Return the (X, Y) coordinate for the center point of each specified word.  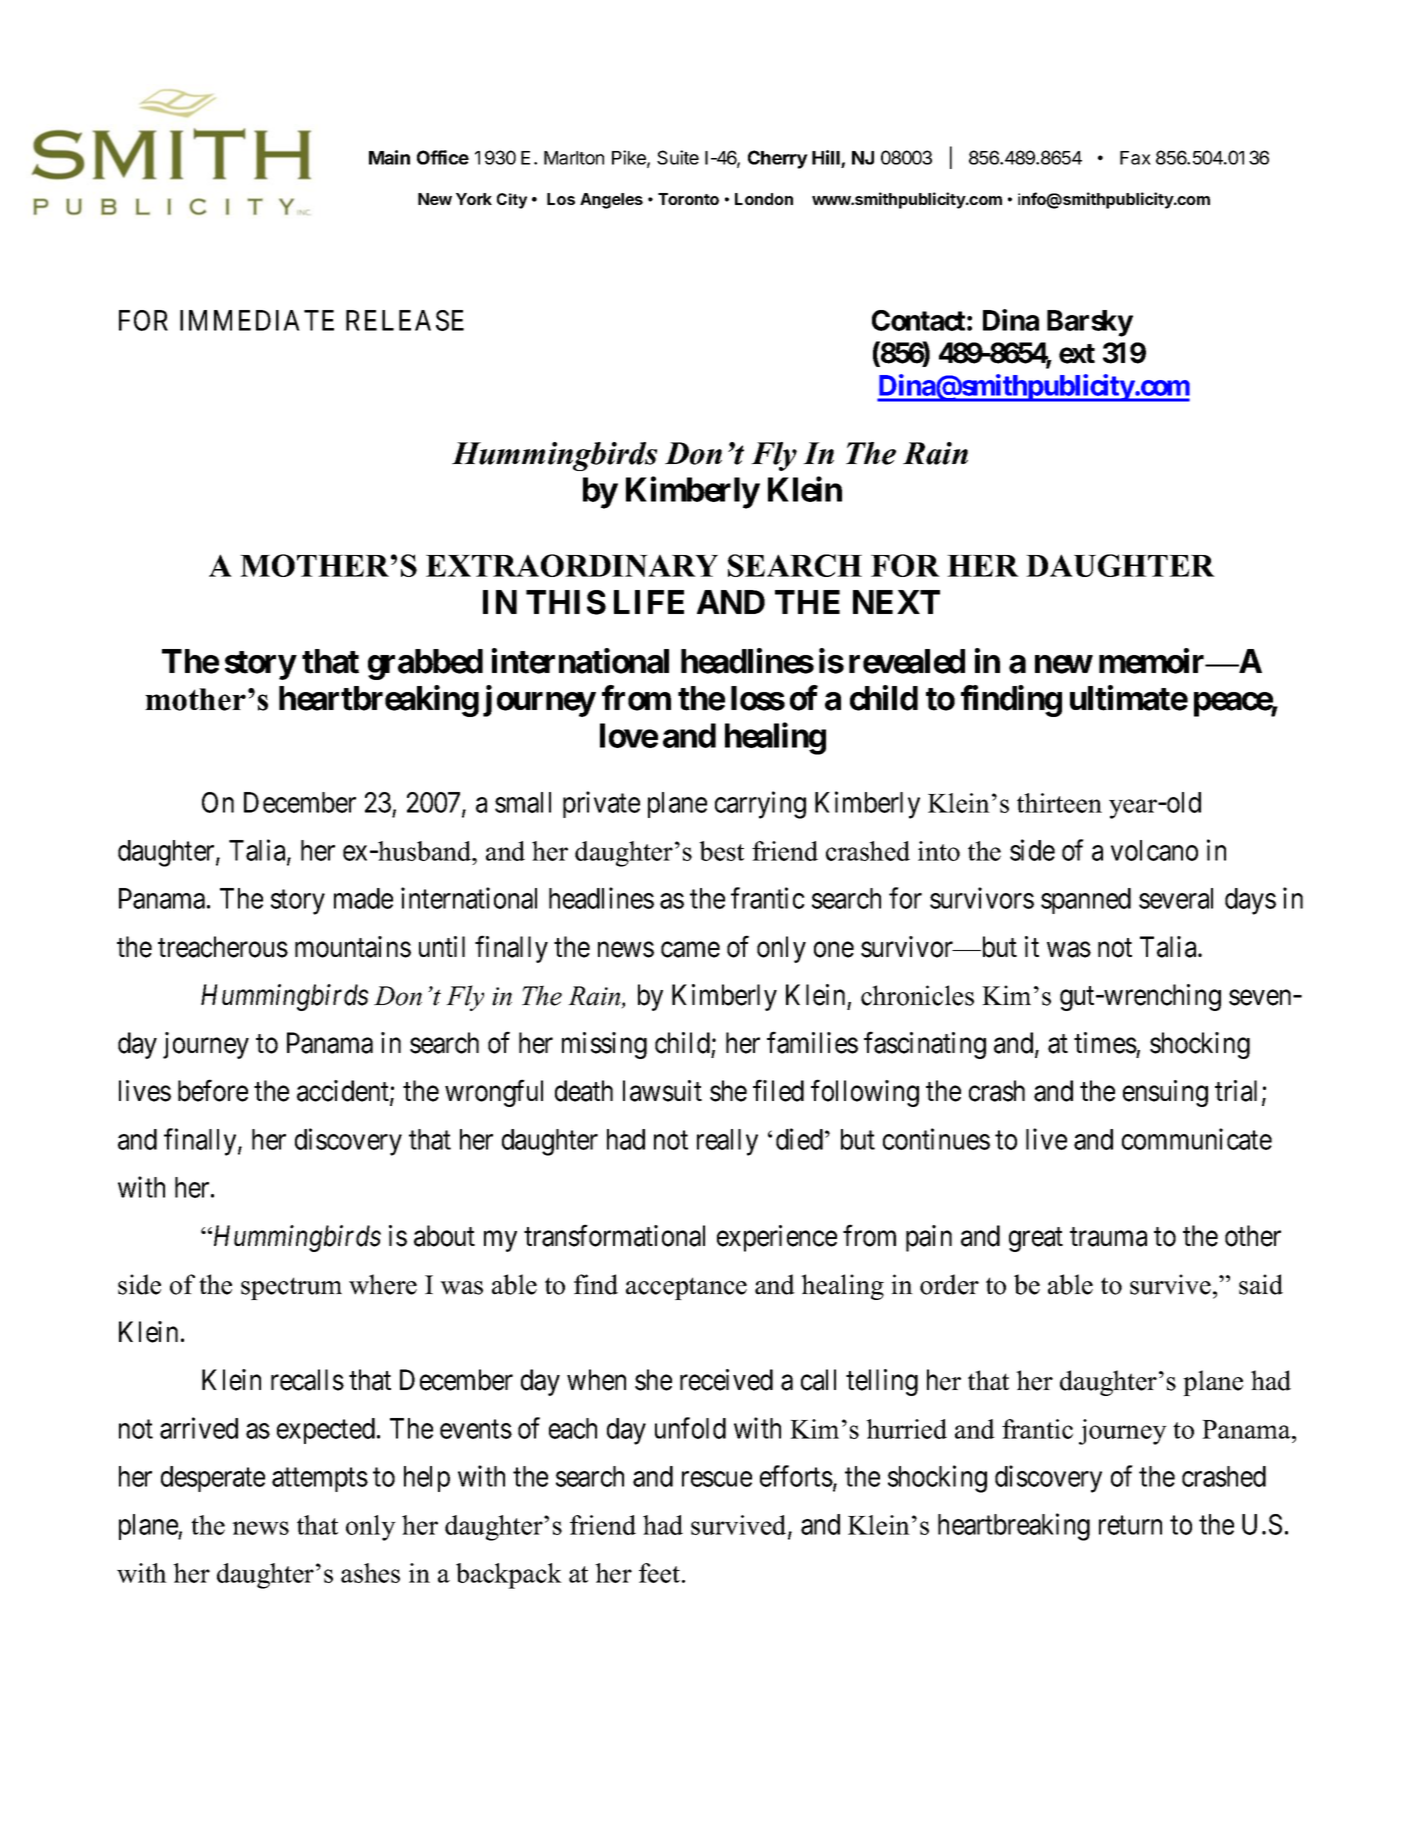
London (764, 199)
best (721, 851)
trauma (1108, 1237)
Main (389, 157)
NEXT (896, 602)
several (1176, 898)
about (444, 1236)
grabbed (425, 664)
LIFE (649, 602)
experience (777, 1238)
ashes (370, 1573)
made (363, 898)
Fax (1135, 158)
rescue (717, 1479)
